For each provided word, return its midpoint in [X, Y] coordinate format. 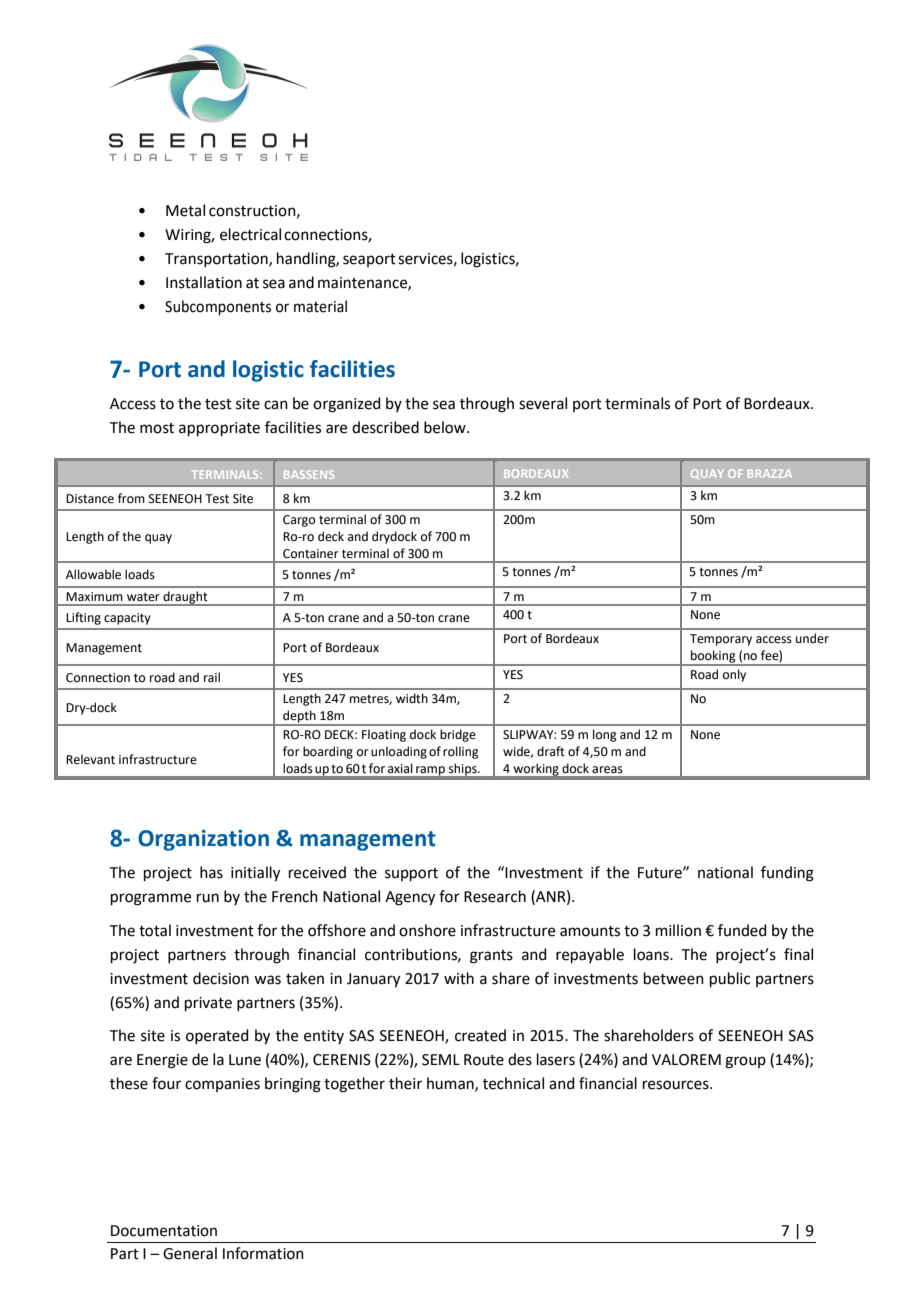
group [745, 1062]
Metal [185, 210]
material [320, 306]
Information [263, 1253]
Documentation [164, 1231]
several [543, 403]
